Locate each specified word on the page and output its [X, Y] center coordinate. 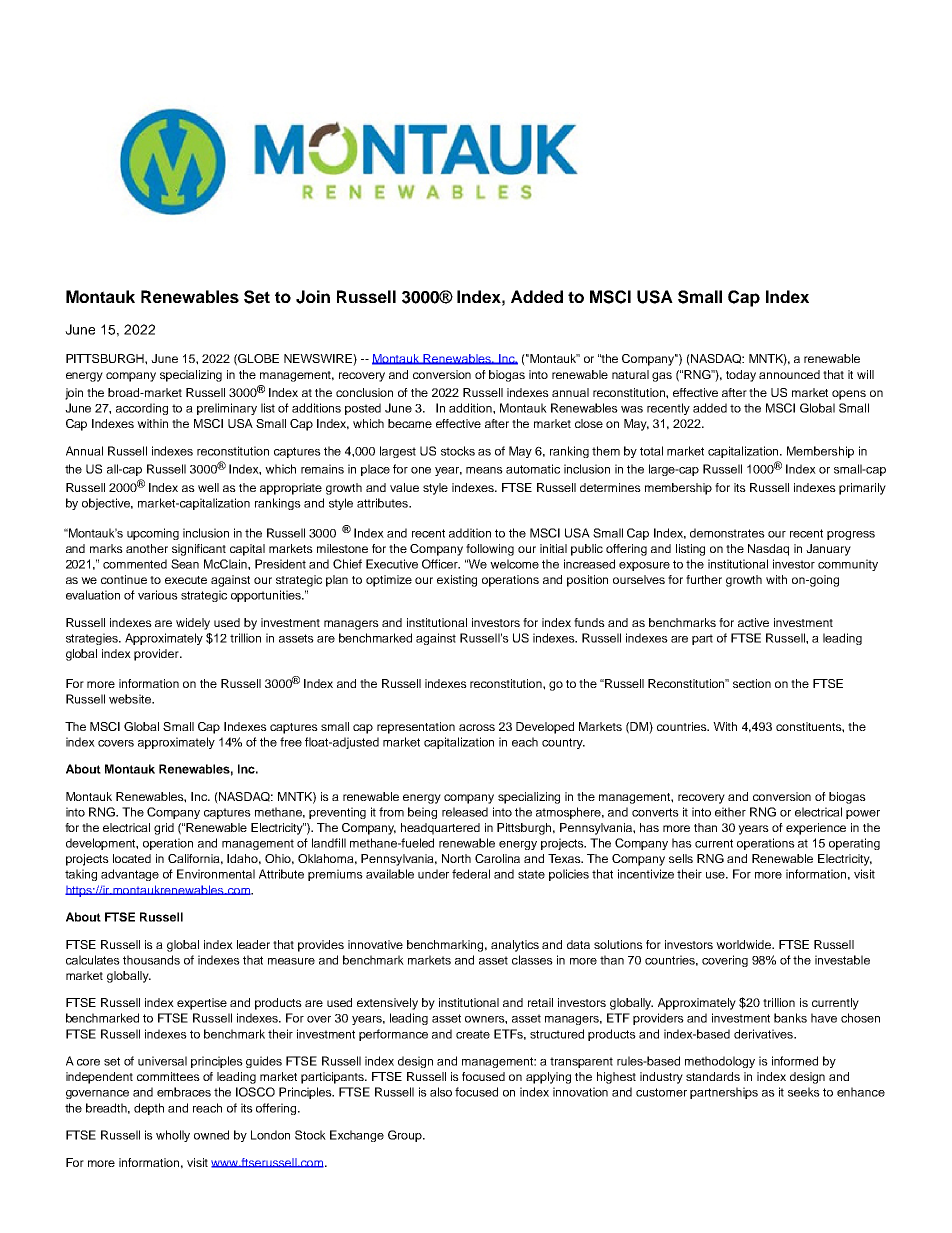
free [291, 742]
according [142, 409]
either [730, 812]
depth [149, 1109]
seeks [804, 1092]
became [410, 423]
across [477, 727]
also [441, 1092]
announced [789, 374]
